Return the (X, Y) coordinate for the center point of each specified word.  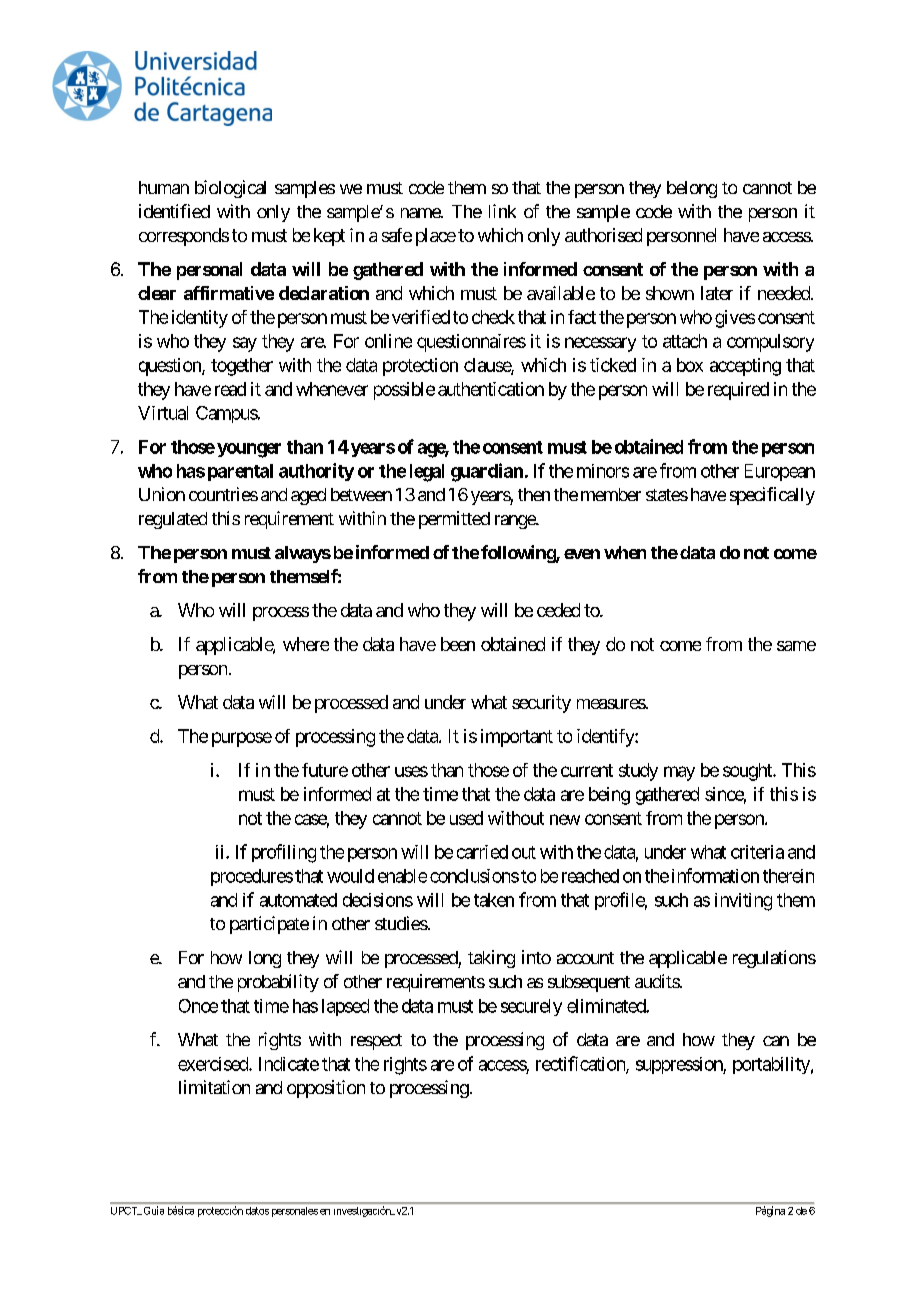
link (502, 211)
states (667, 495)
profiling (284, 853)
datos (257, 1211)
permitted (454, 520)
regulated (173, 520)
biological (230, 189)
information (715, 875)
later (717, 293)
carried (482, 852)
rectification (581, 1064)
